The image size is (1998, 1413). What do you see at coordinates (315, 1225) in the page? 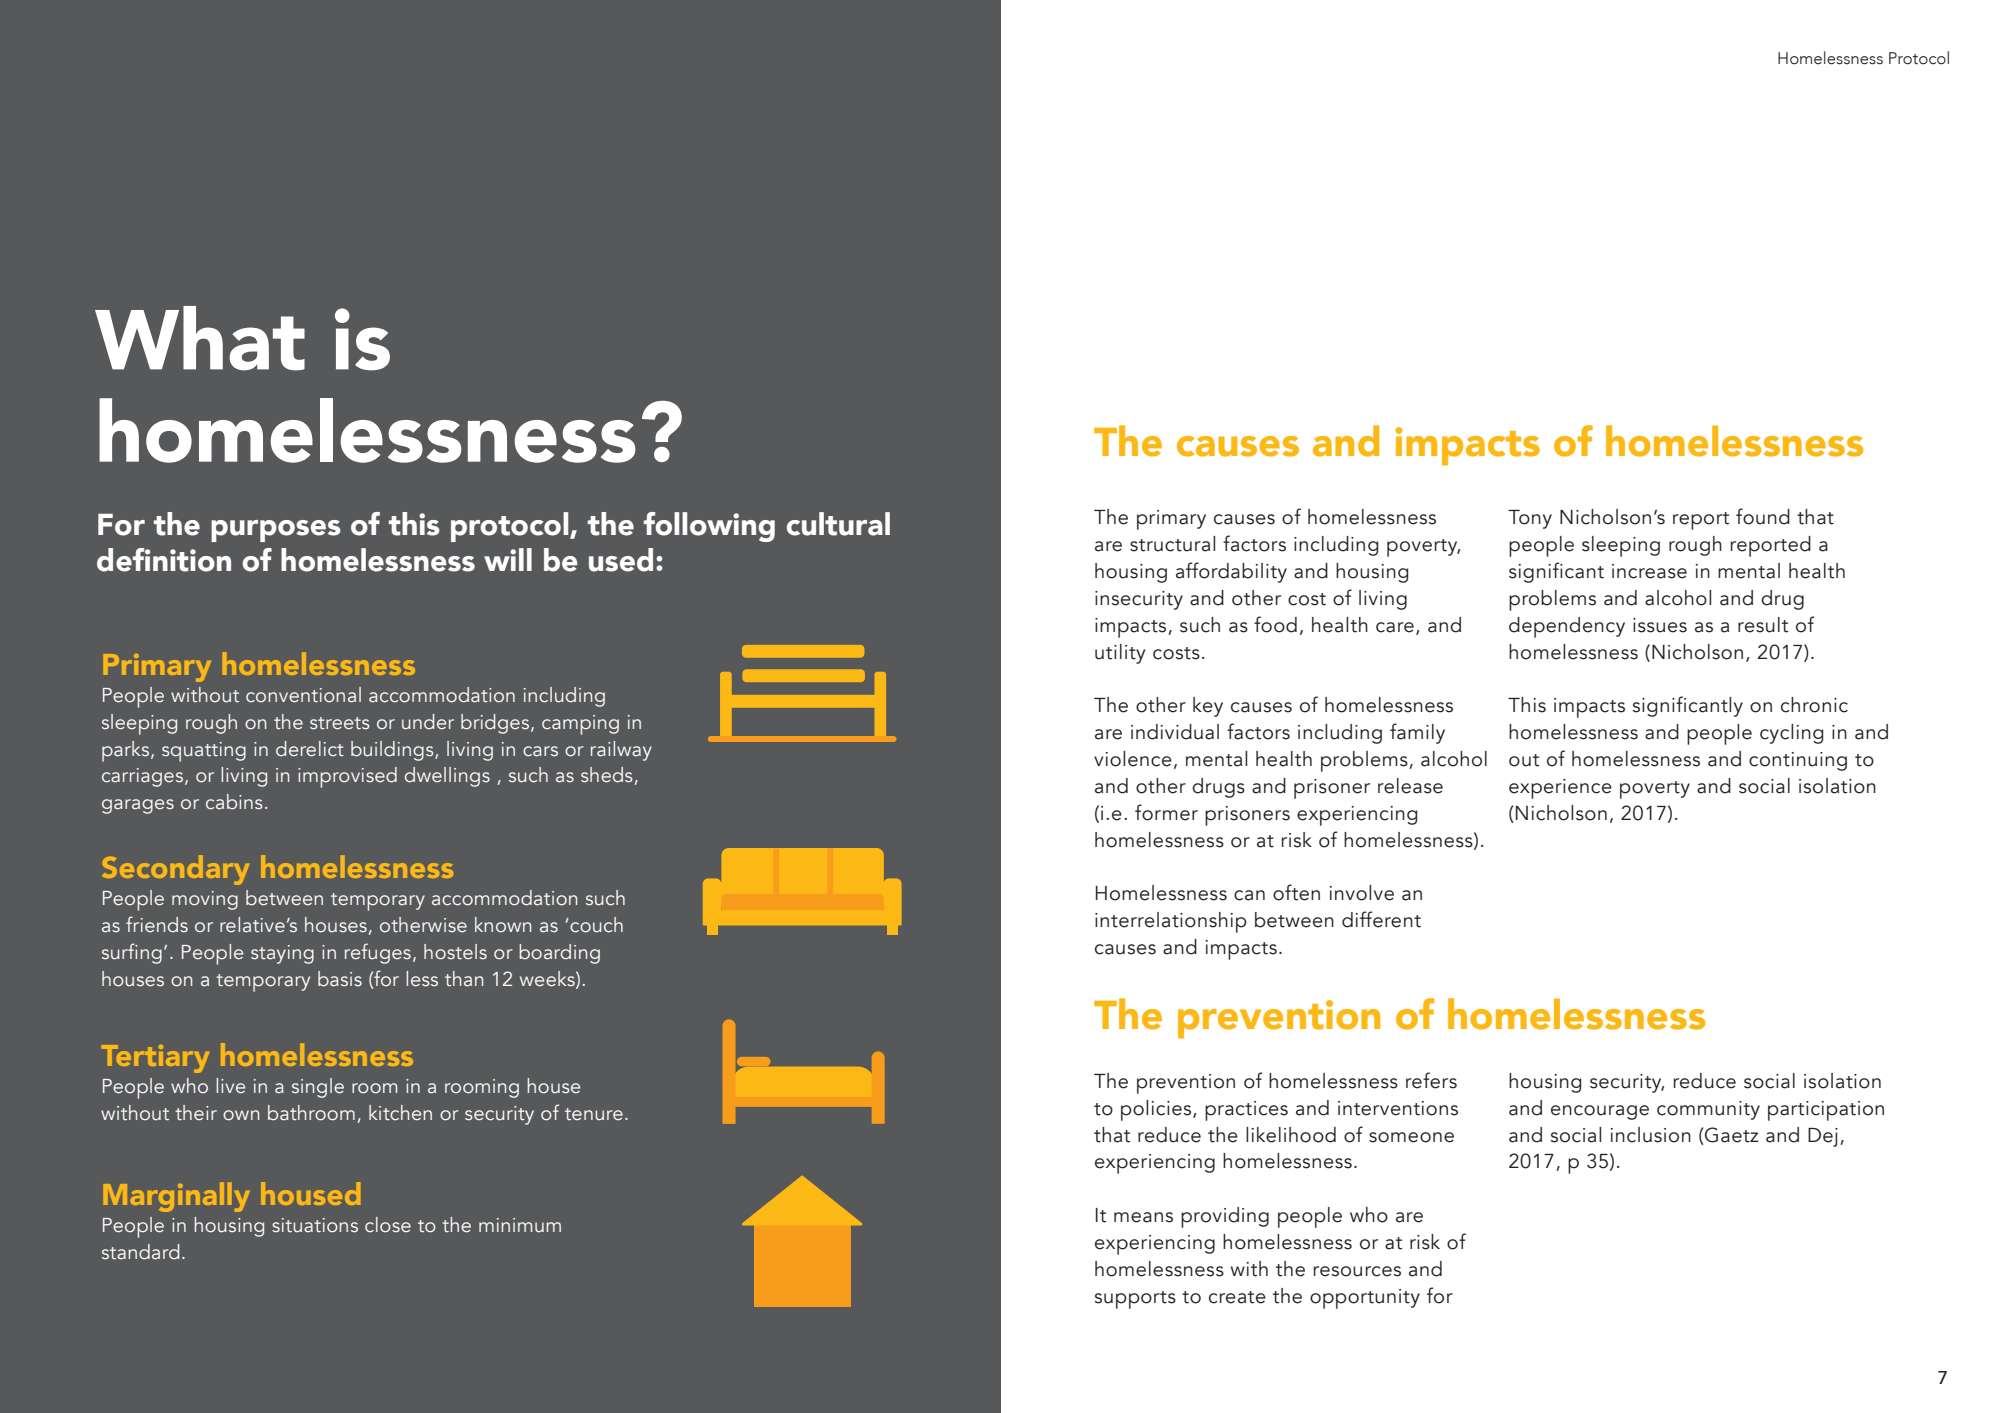
I see `situations` at bounding box center [315, 1225].
